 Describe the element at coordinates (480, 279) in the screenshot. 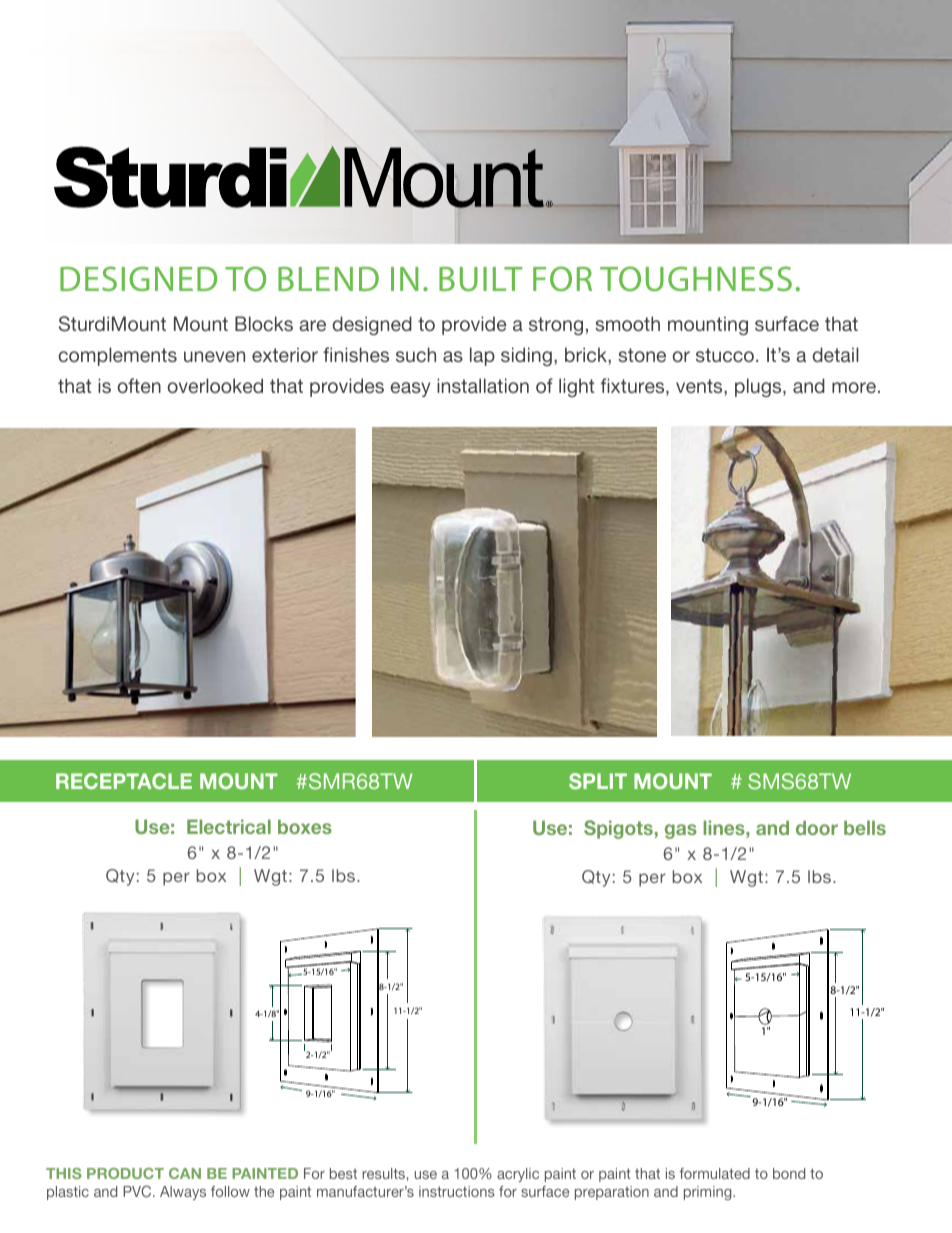

I see `BUILT` at that location.
